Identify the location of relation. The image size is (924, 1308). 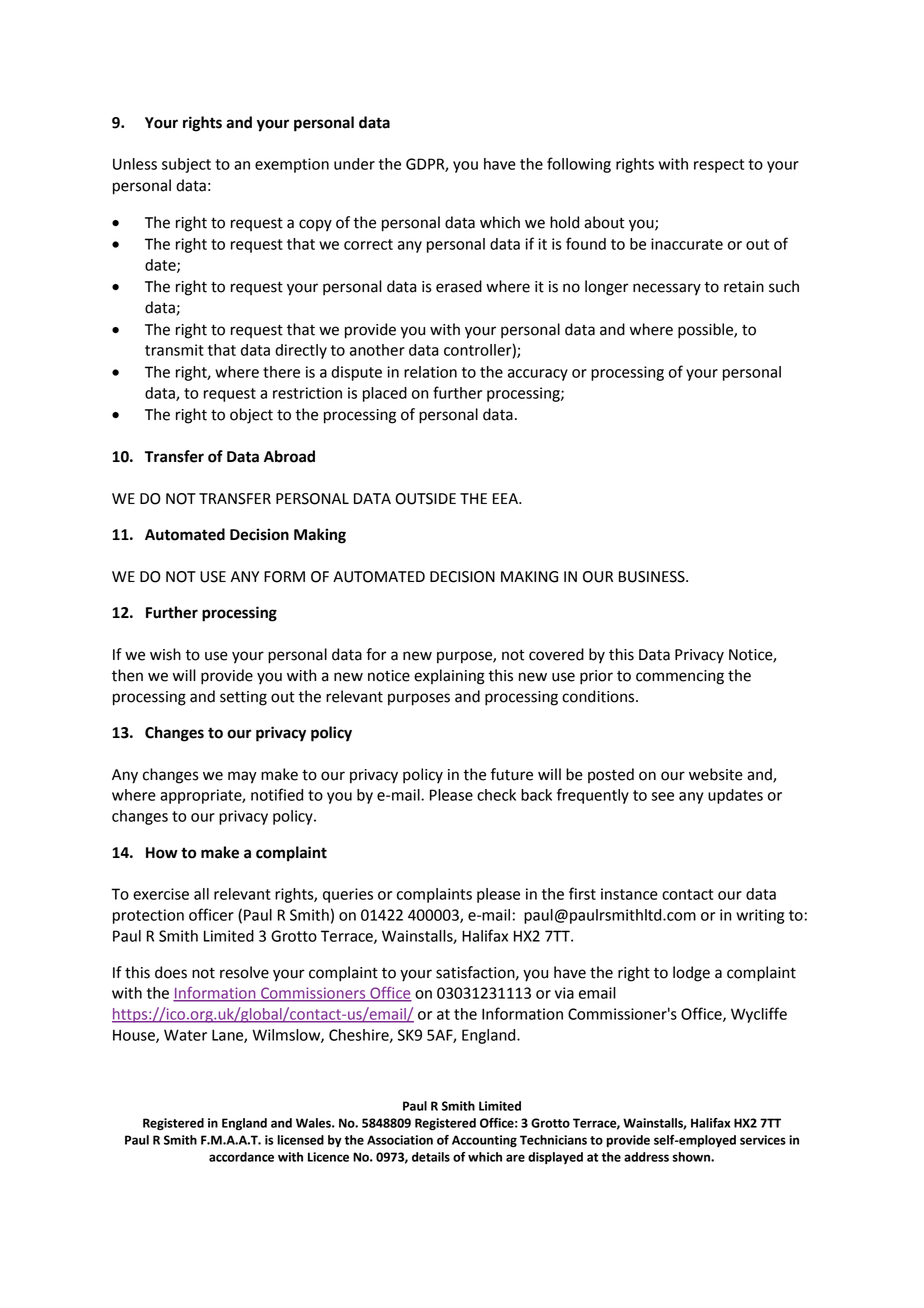
(430, 372).
